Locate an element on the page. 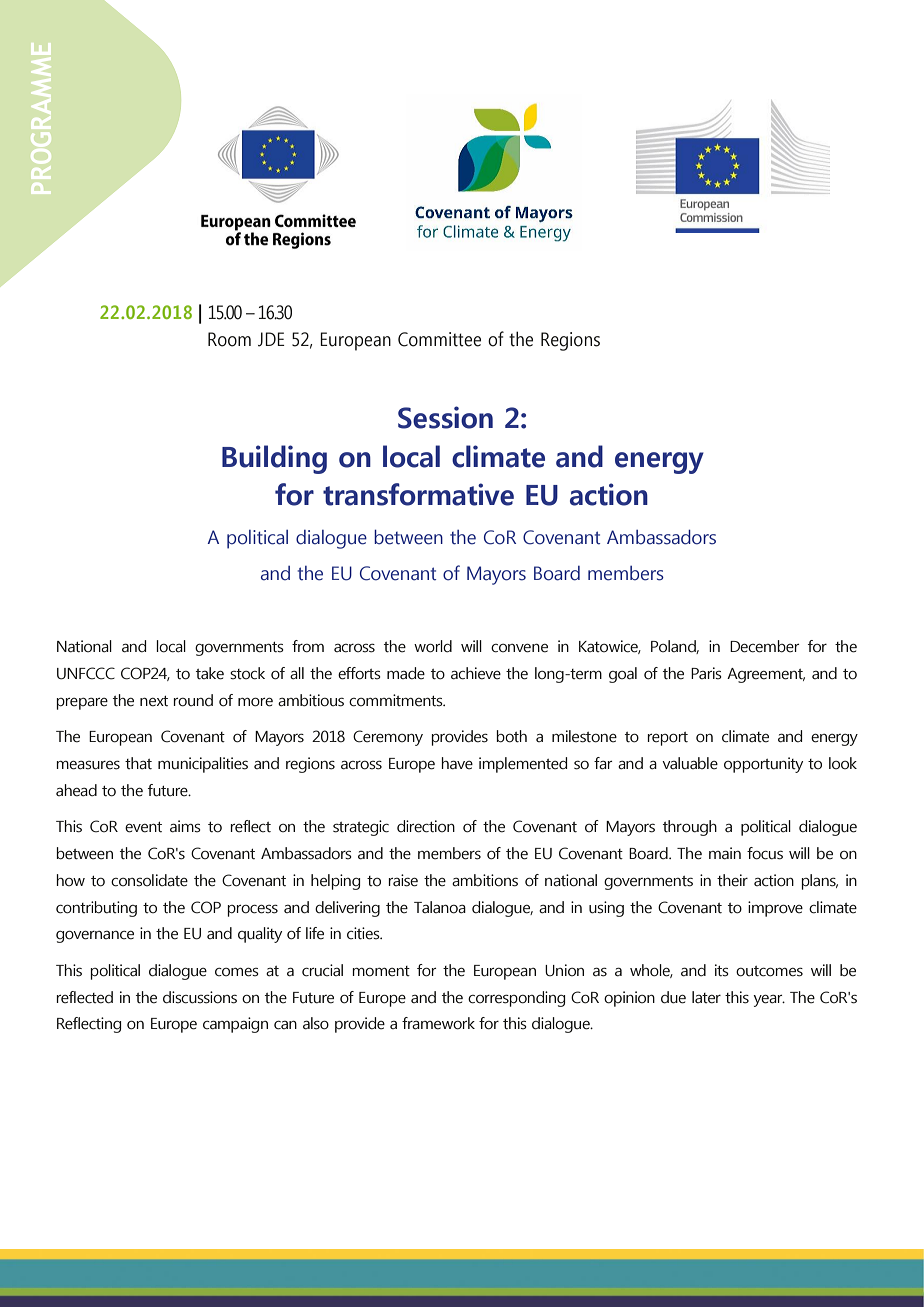 This image has width=924, height=1307. transformative is located at coordinates (418, 494).
